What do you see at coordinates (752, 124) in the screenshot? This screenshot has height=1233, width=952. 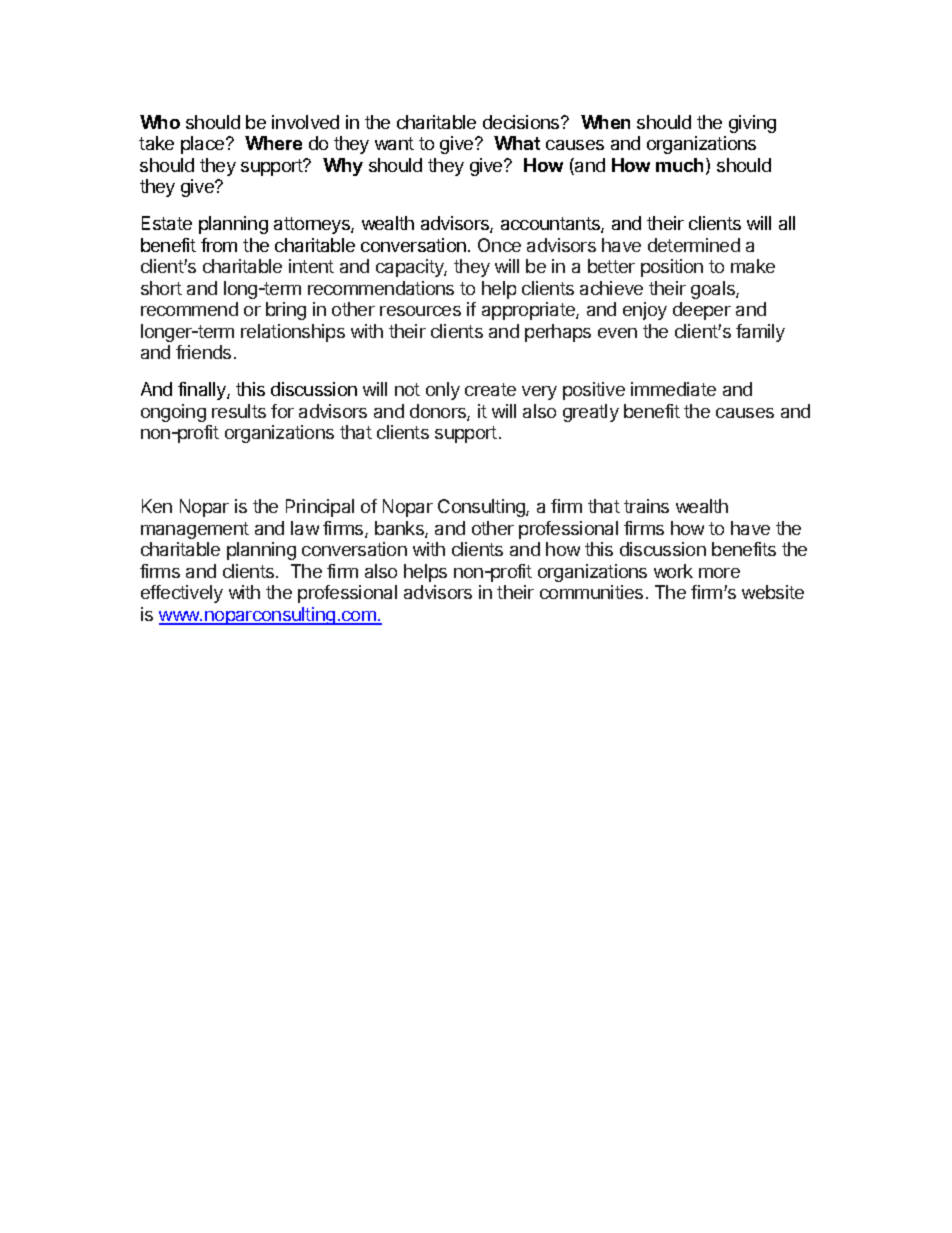 I see `giving` at bounding box center [752, 124].
